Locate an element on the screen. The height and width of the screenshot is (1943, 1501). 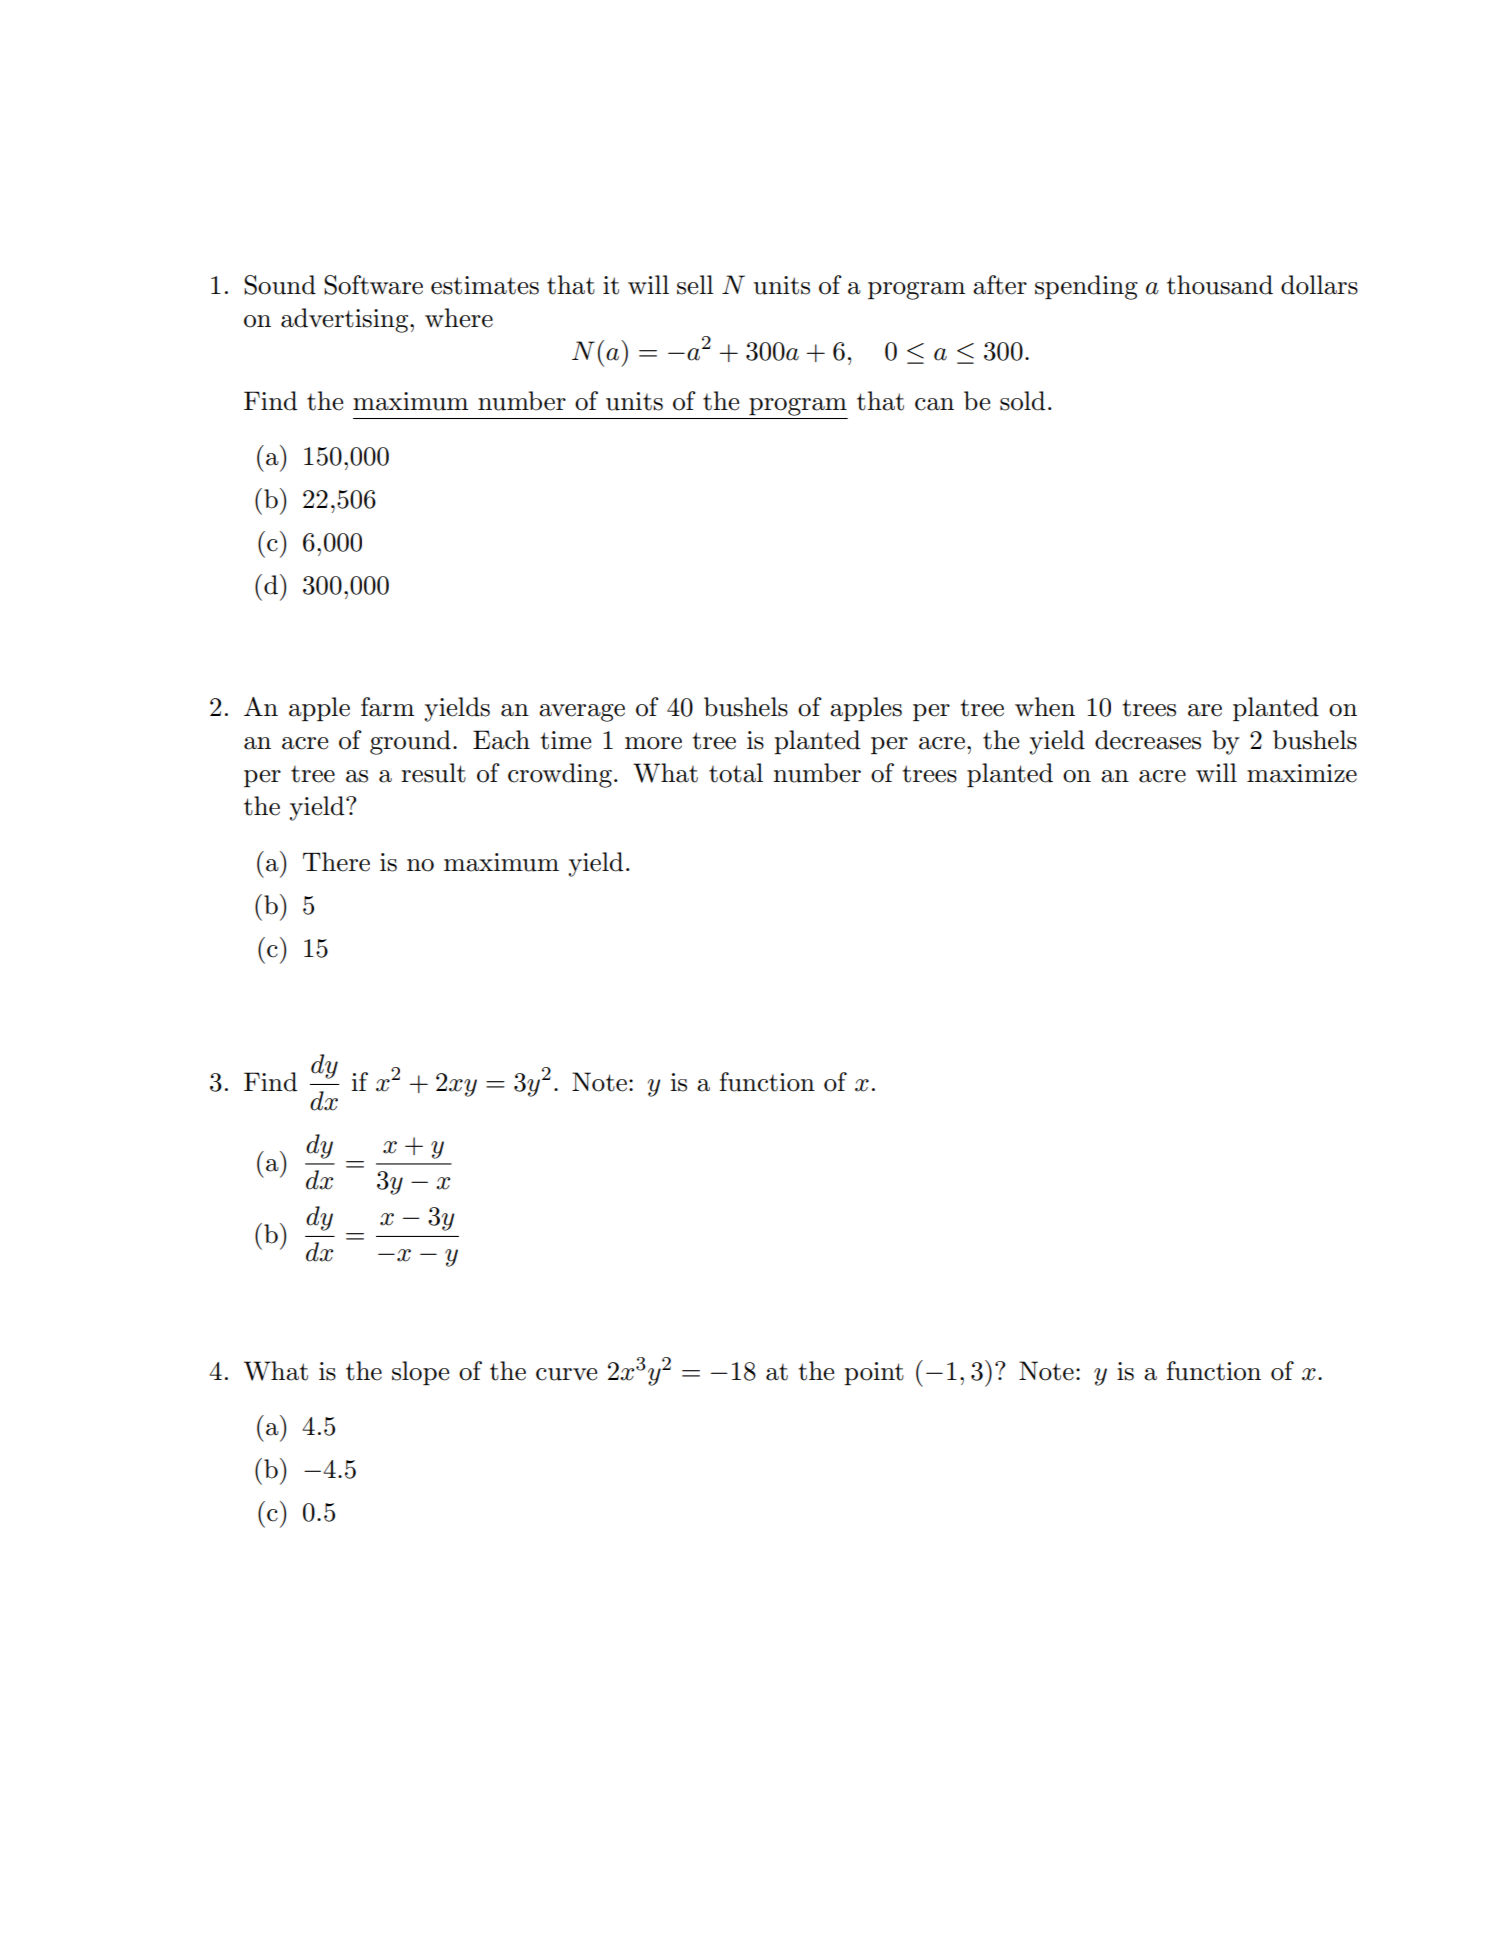
average is located at coordinates (582, 713).
